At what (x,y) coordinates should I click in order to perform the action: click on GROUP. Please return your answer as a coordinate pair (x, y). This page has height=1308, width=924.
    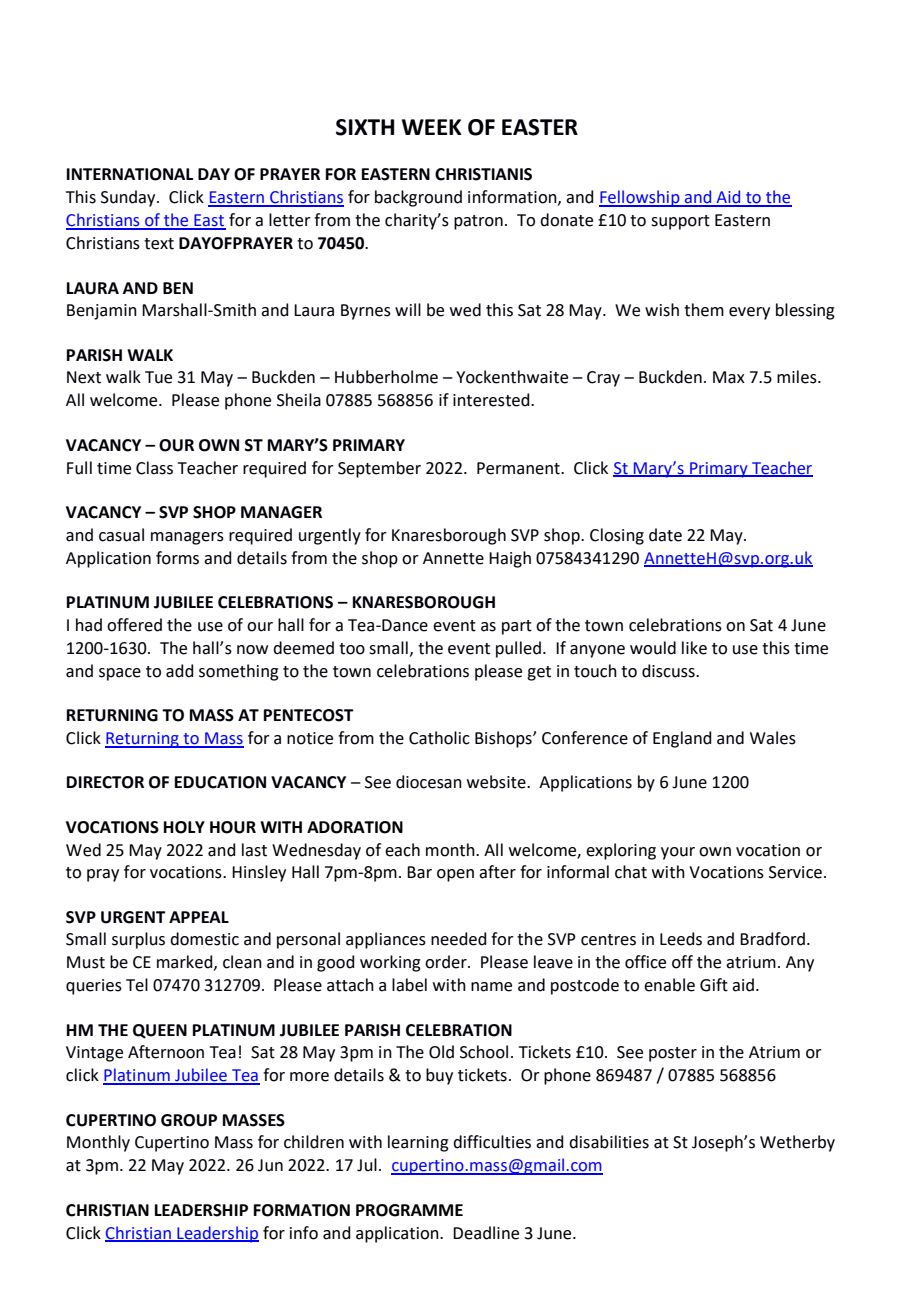
    Looking at the image, I should click on (189, 1120).
